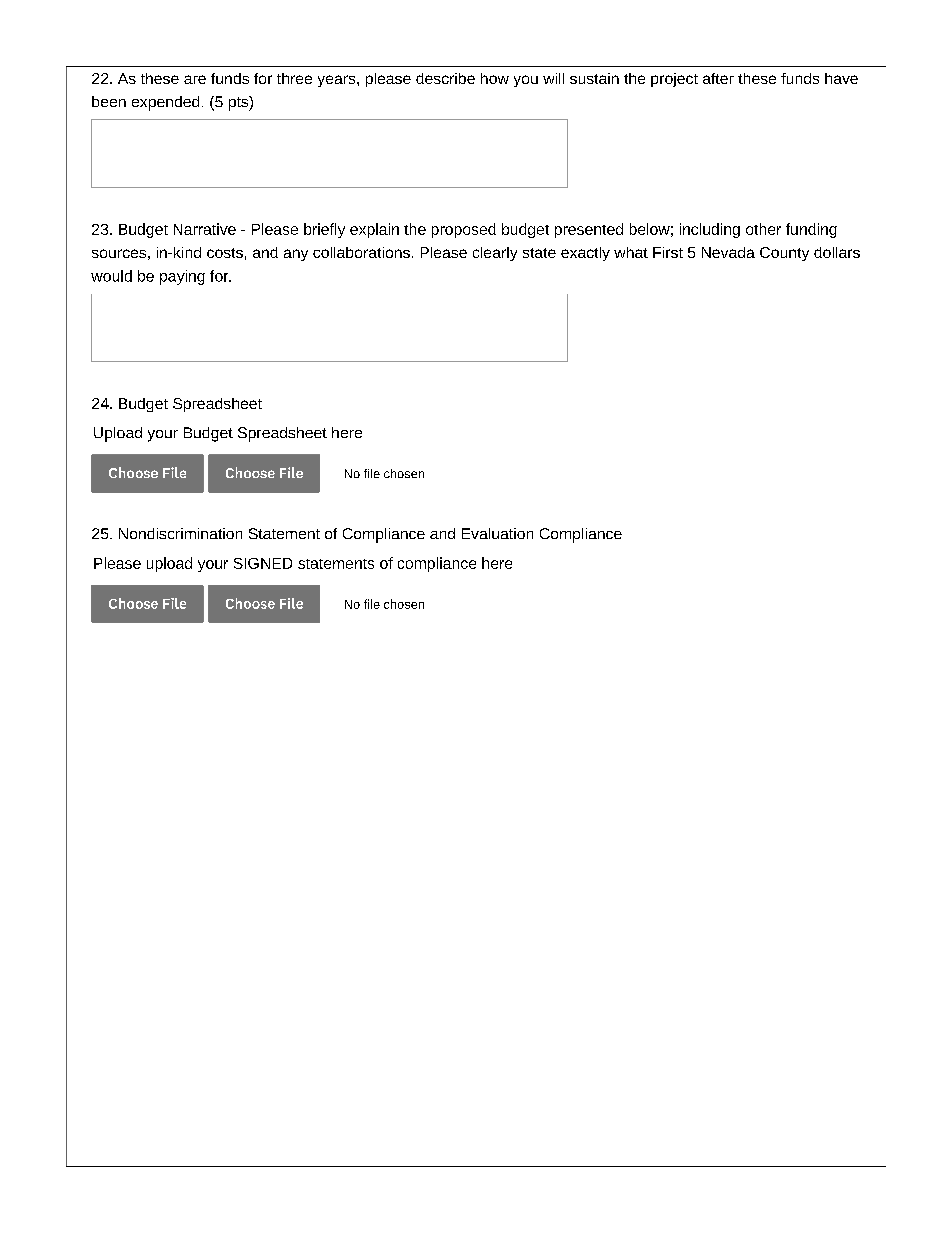  Describe the element at coordinates (195, 79) in the document. I see `are` at that location.
